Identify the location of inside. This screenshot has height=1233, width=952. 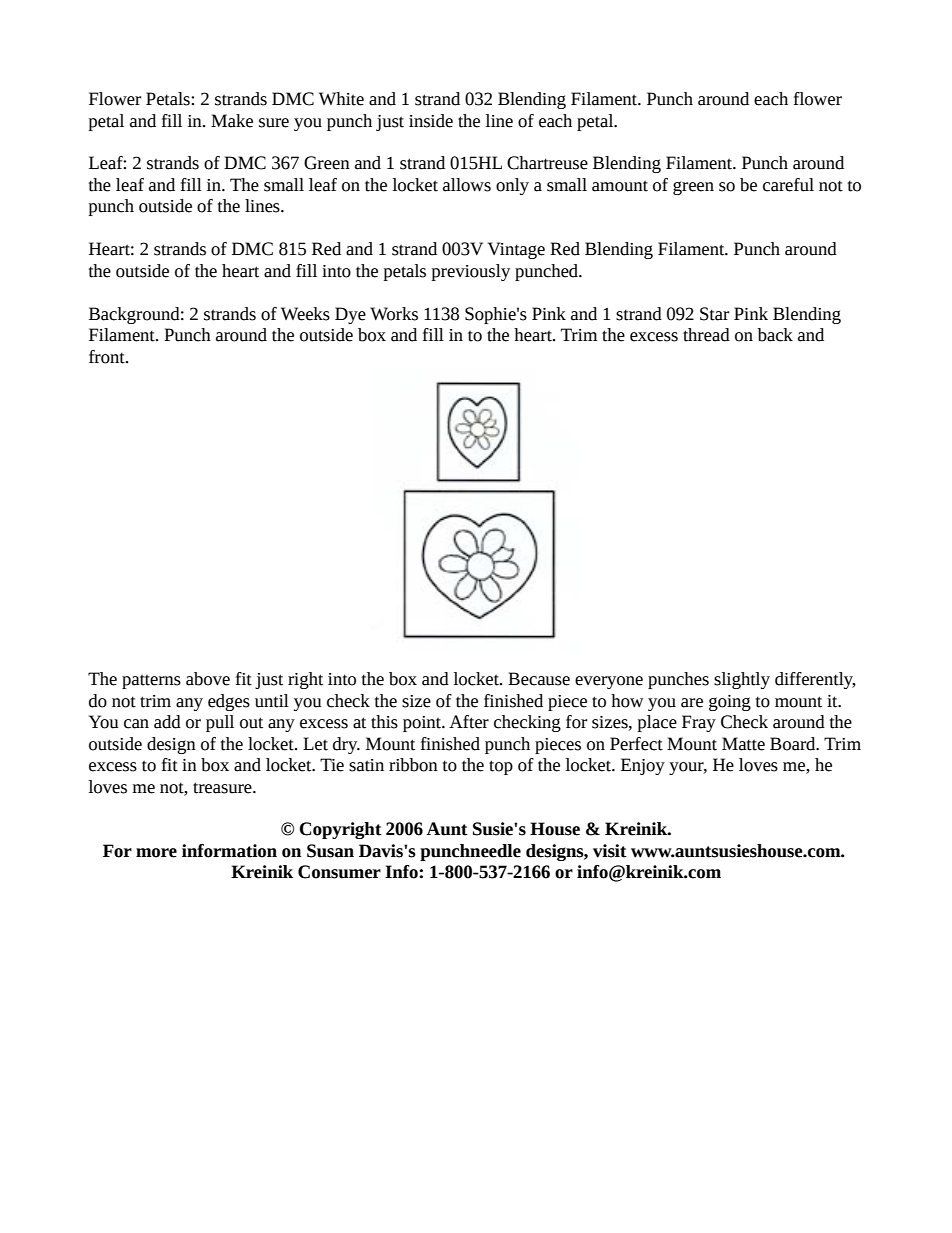
(431, 121).
